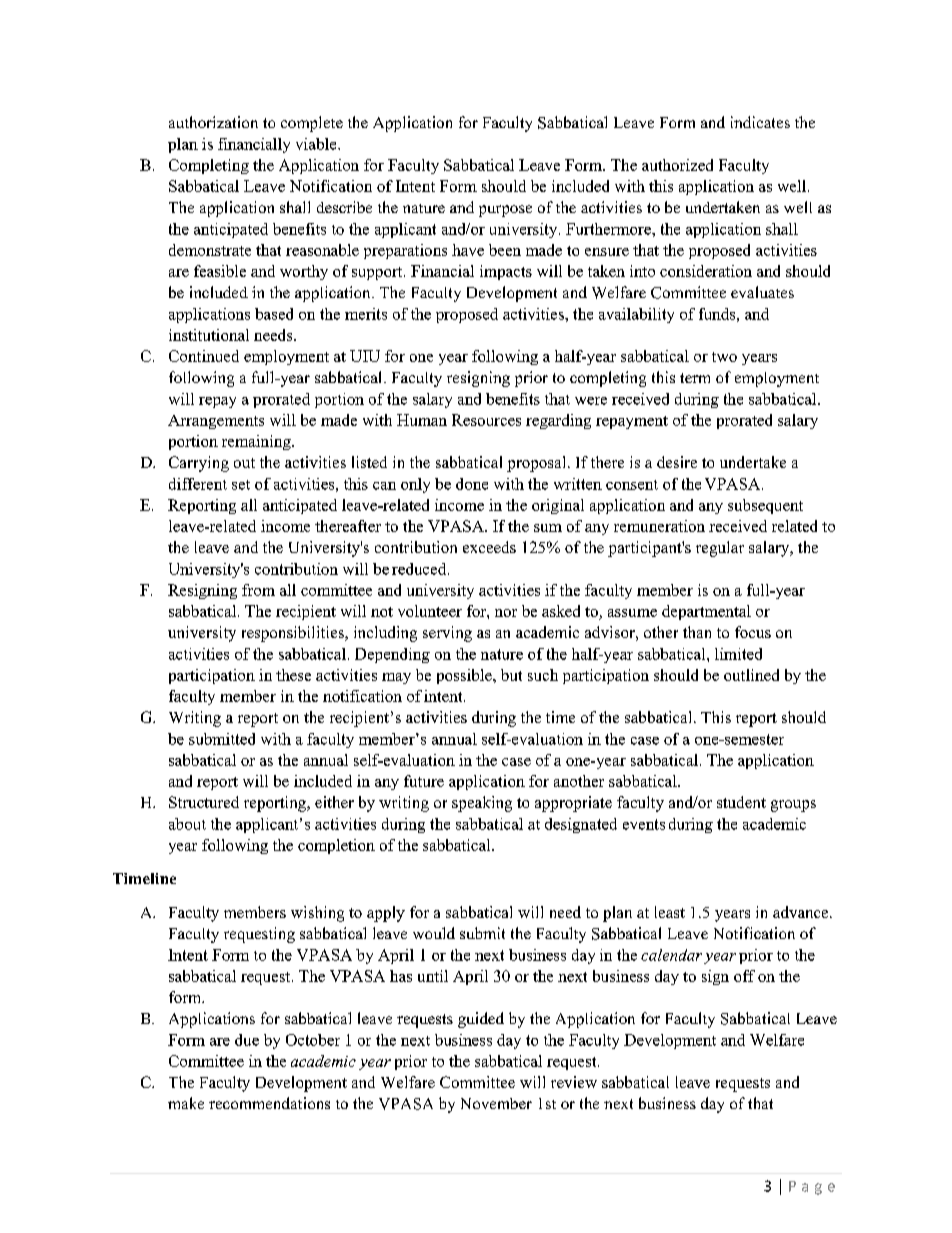 This screenshot has height=1233, width=952. What do you see at coordinates (505, 211) in the screenshot?
I see `purpose` at bounding box center [505, 211].
